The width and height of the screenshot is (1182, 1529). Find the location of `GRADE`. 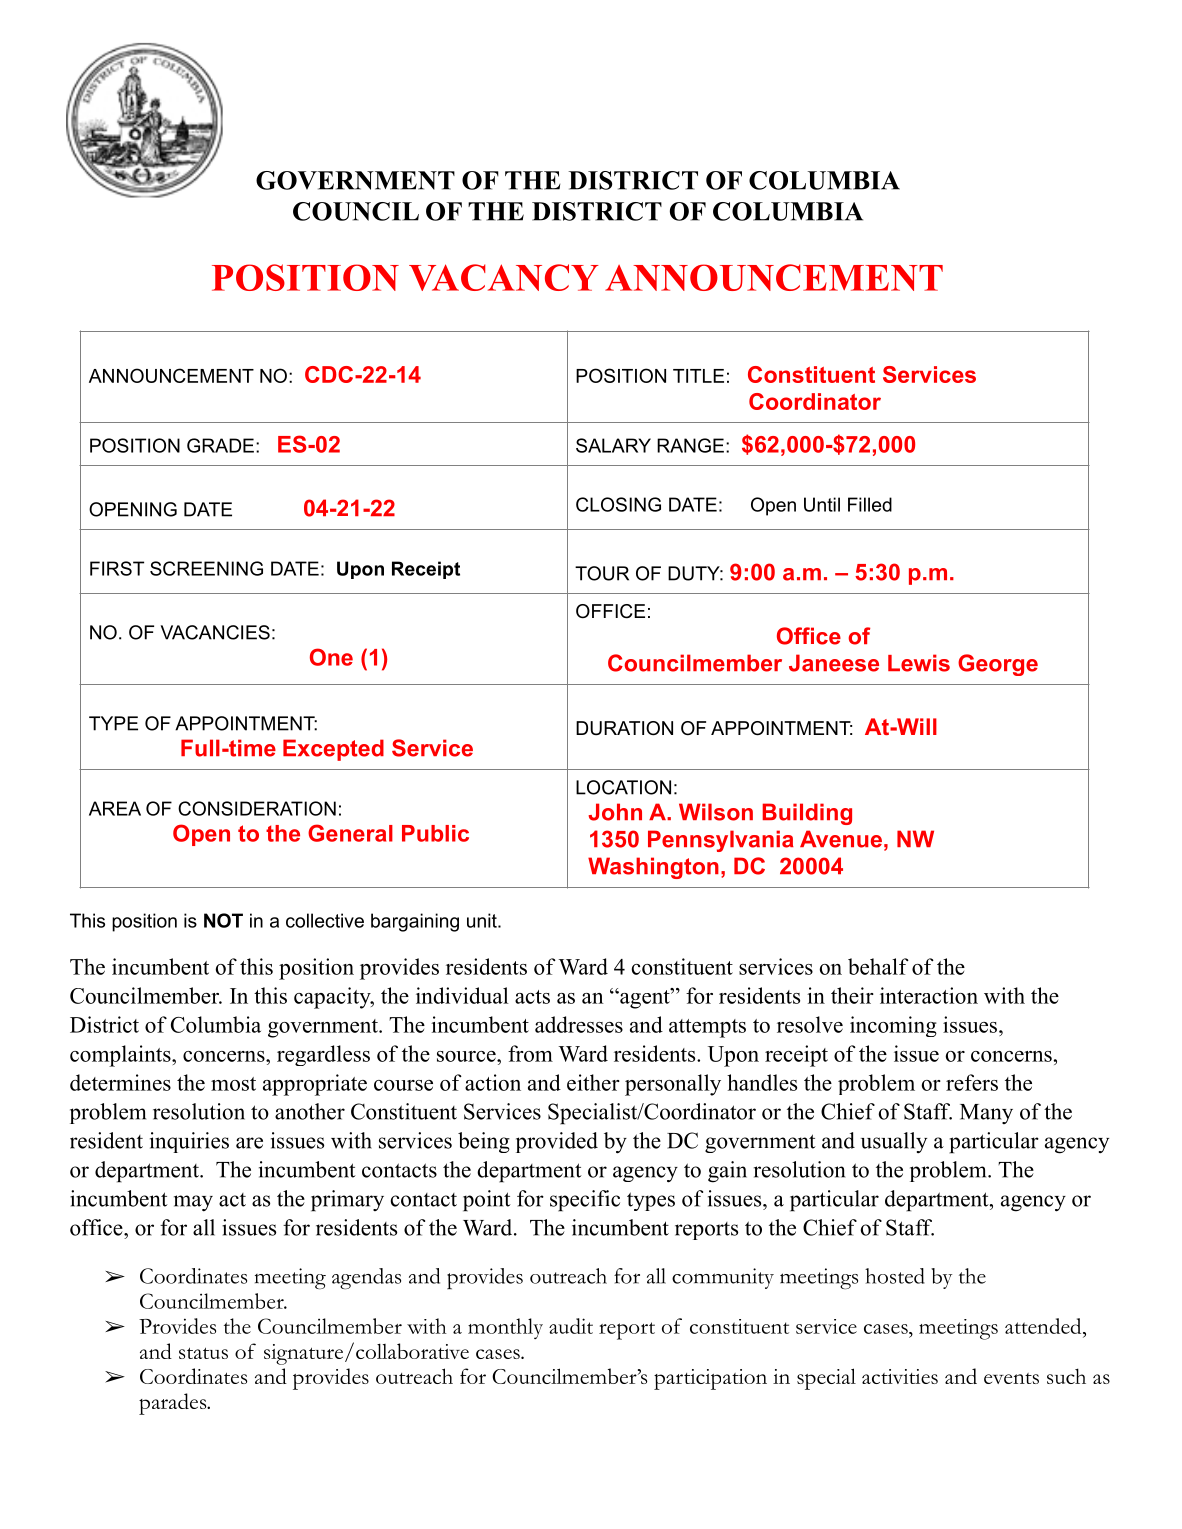

GRADE is located at coordinates (220, 445).
